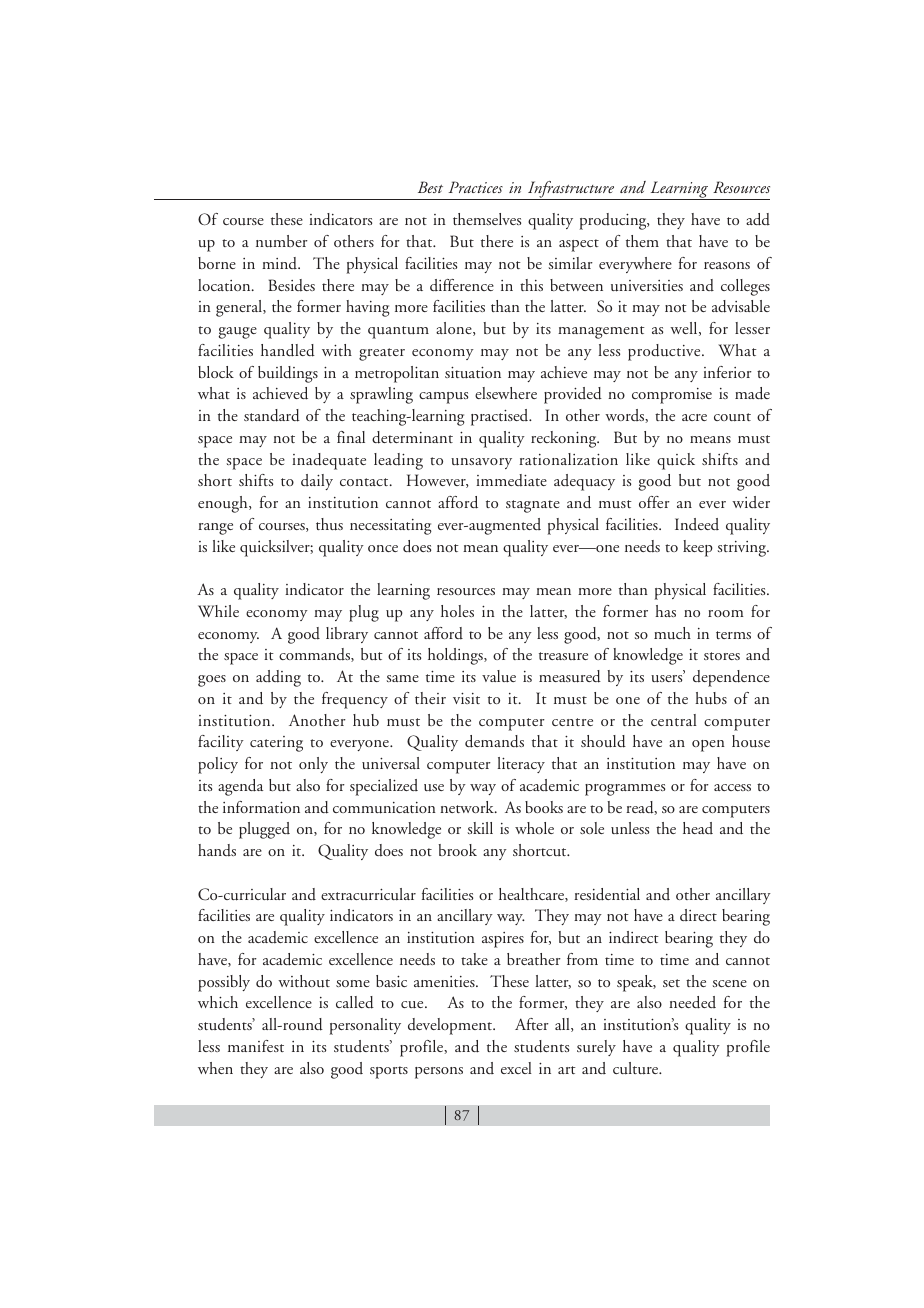 This document has width=924, height=1308. I want to click on Practices, so click(476, 187).
